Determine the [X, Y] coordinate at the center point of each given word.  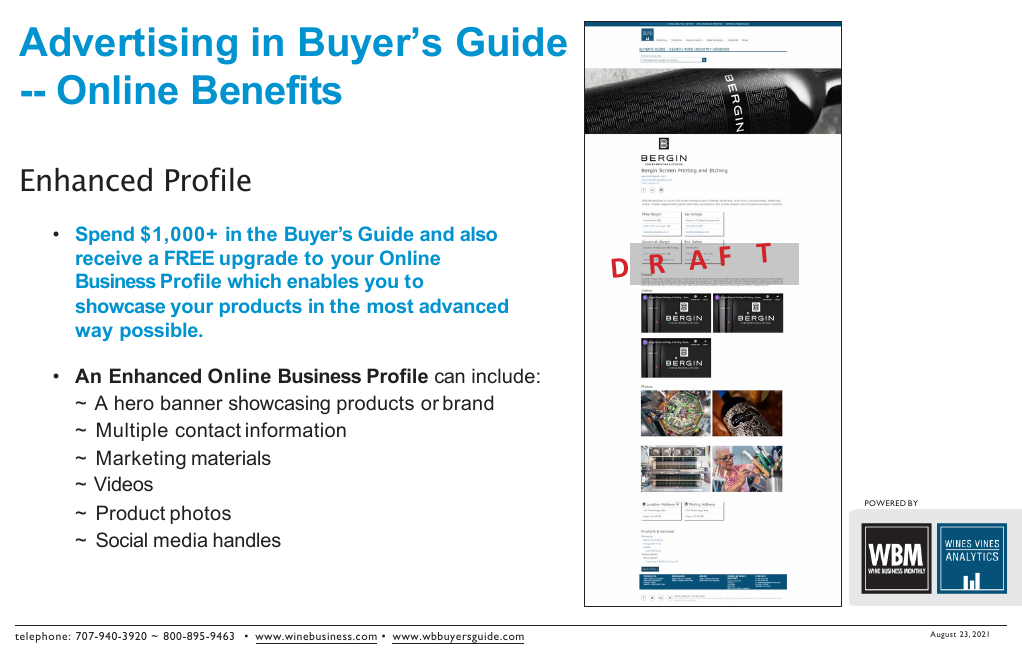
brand [468, 402]
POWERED [885, 503]
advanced [463, 306]
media [180, 539]
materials [231, 457]
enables [323, 281]
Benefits [267, 90]
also [478, 234]
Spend [105, 235]
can [450, 377]
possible [160, 332]
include [503, 375]
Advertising [128, 46]
